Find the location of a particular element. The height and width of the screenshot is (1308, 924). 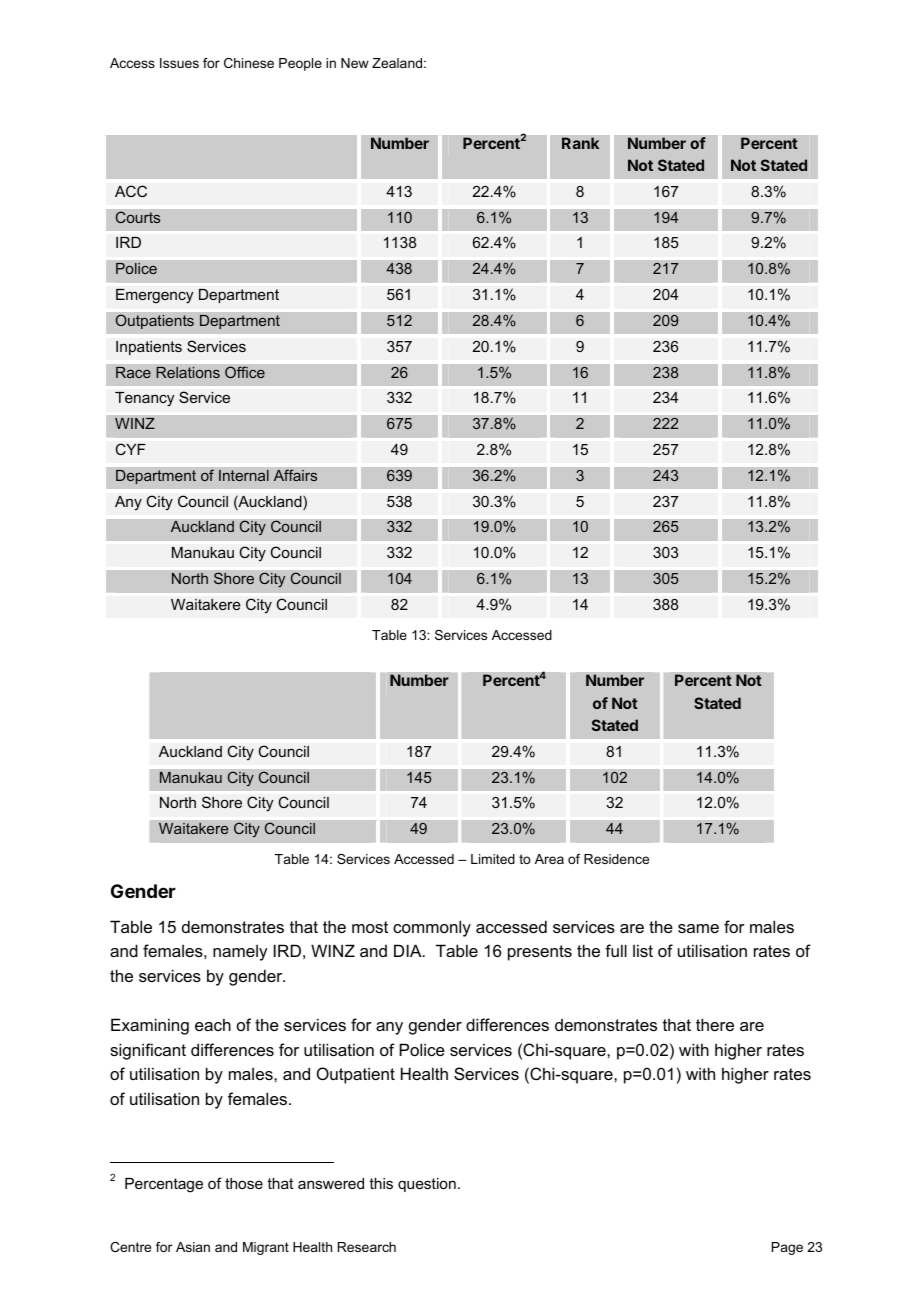

Residence is located at coordinates (616, 859).
